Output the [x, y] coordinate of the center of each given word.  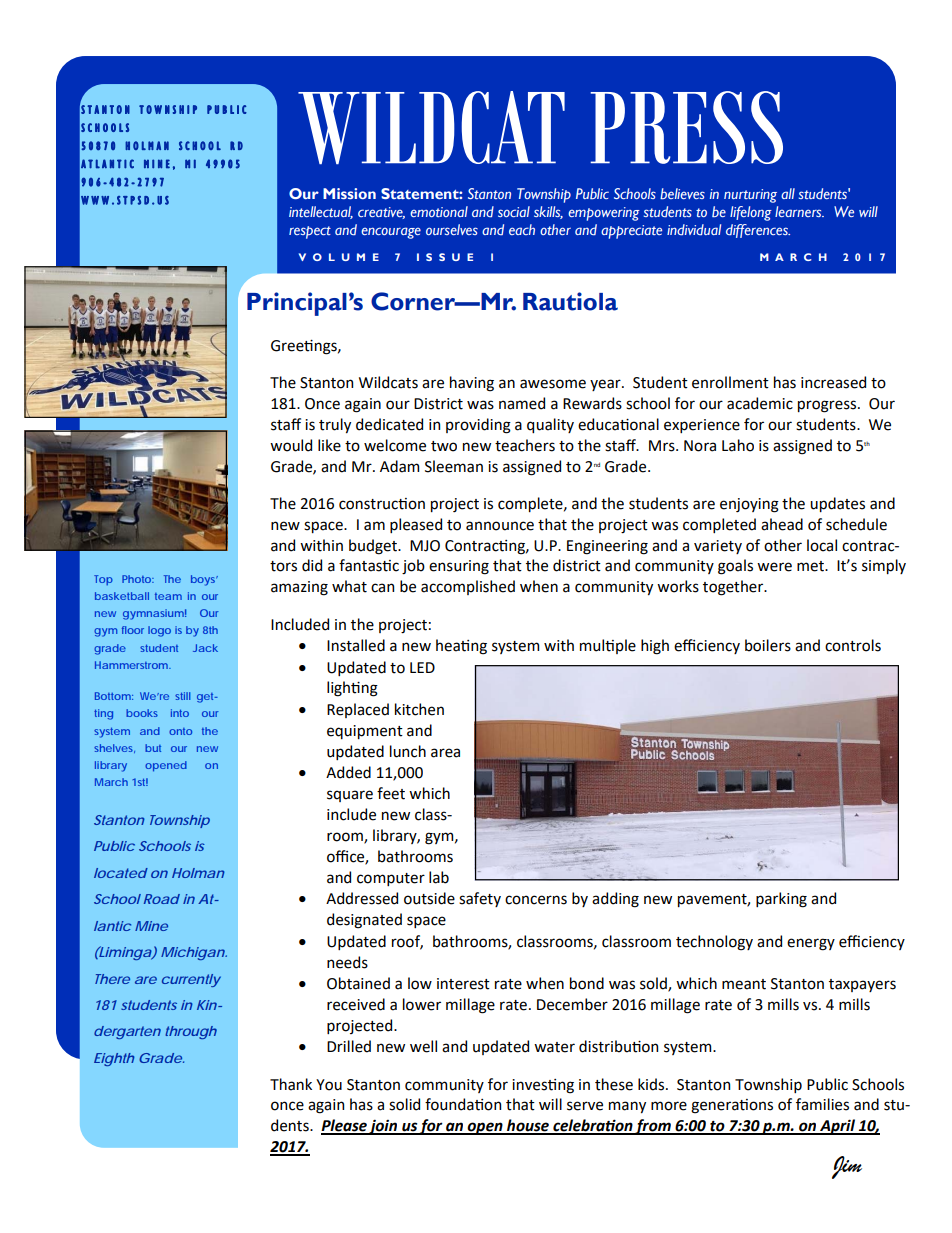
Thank [291, 1084]
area [445, 753]
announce [500, 526]
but [153, 748]
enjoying [749, 505]
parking [781, 900]
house [528, 1126]
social [514, 211]
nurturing [750, 196]
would [291, 445]
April [838, 1127]
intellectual [321, 212]
